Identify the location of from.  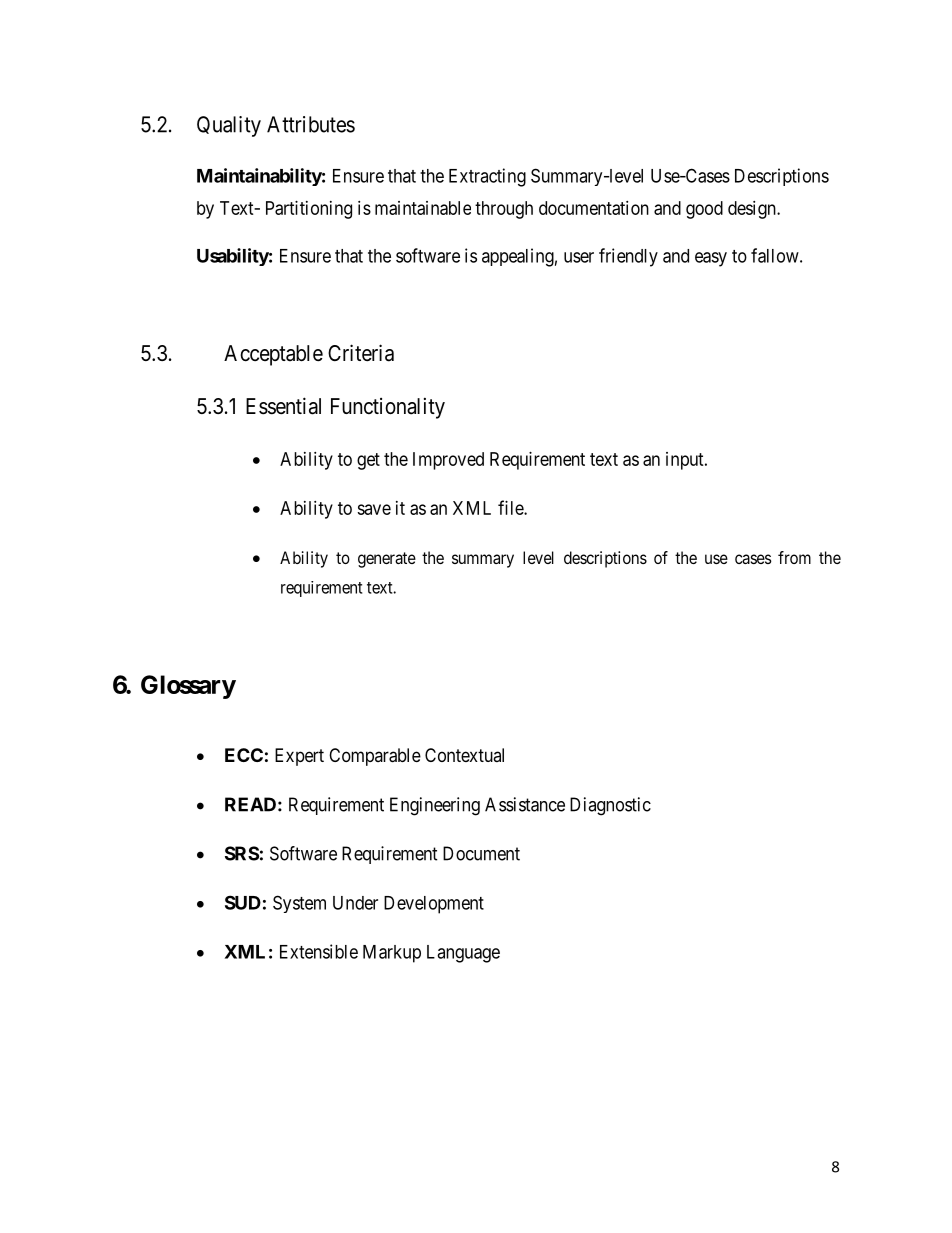
(794, 557).
